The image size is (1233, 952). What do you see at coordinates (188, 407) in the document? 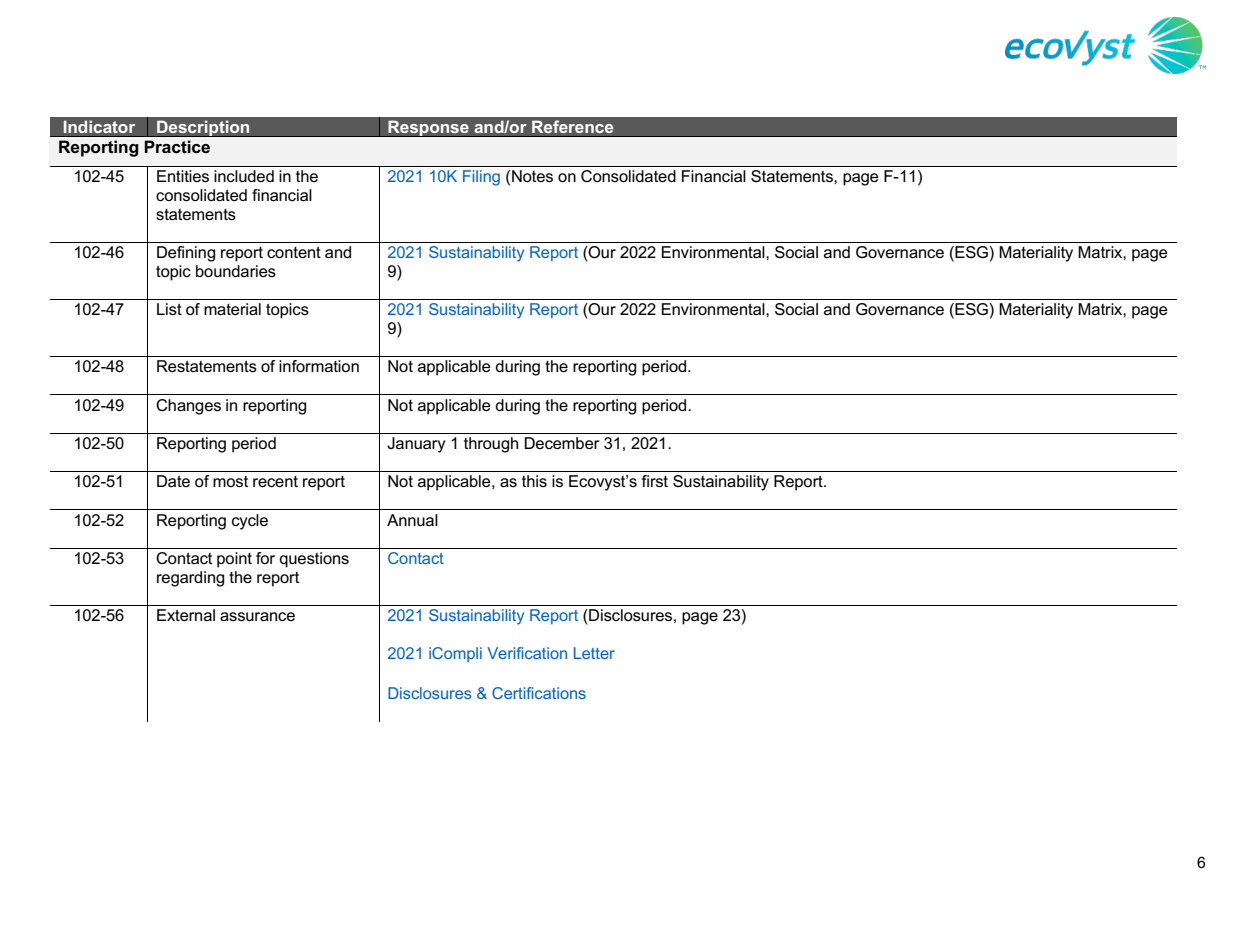
I see `Changes` at bounding box center [188, 407].
